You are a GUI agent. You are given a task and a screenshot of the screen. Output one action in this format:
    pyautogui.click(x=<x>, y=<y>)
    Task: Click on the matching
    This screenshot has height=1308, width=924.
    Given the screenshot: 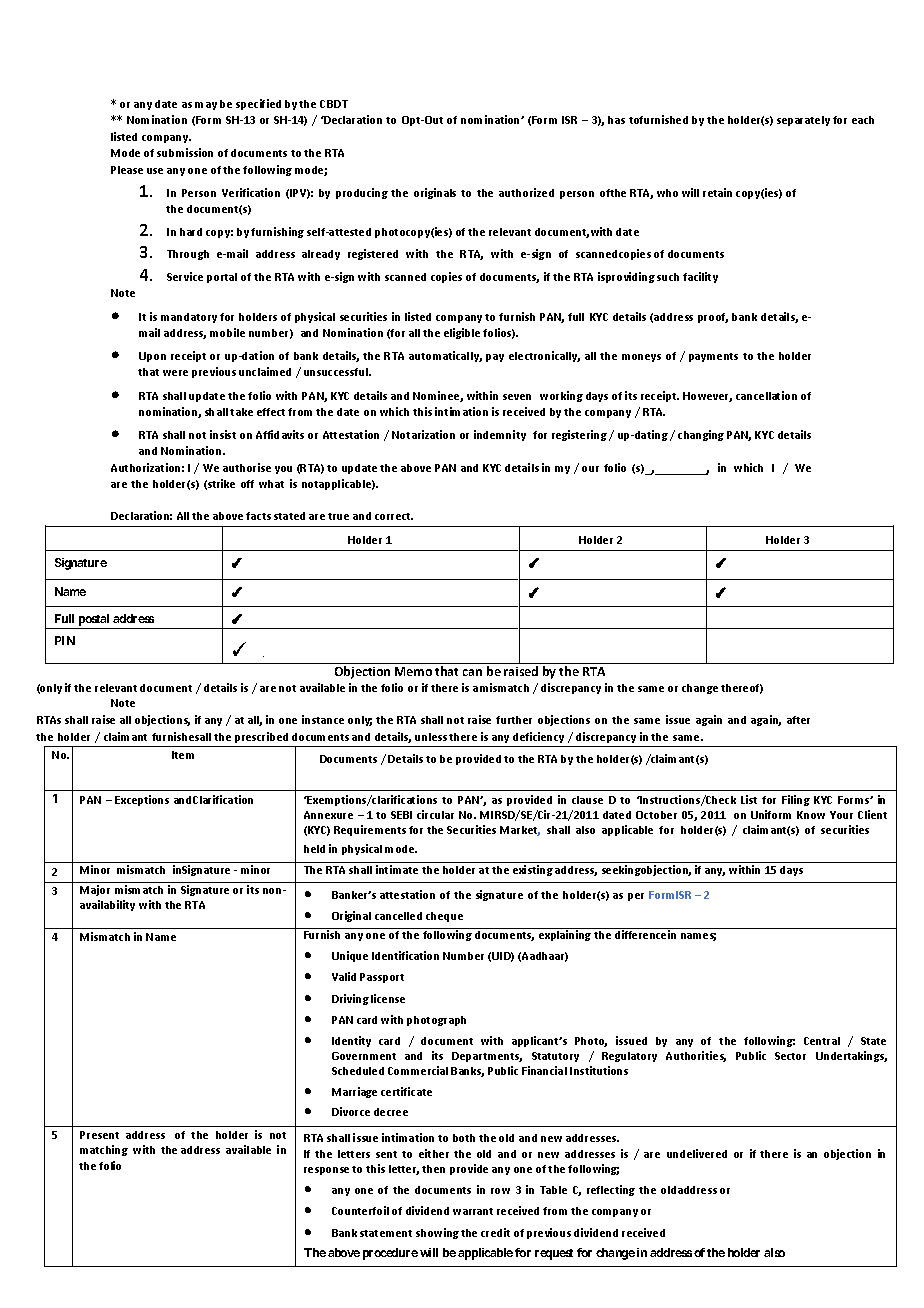 What is the action you would take?
    pyautogui.click(x=104, y=1150)
